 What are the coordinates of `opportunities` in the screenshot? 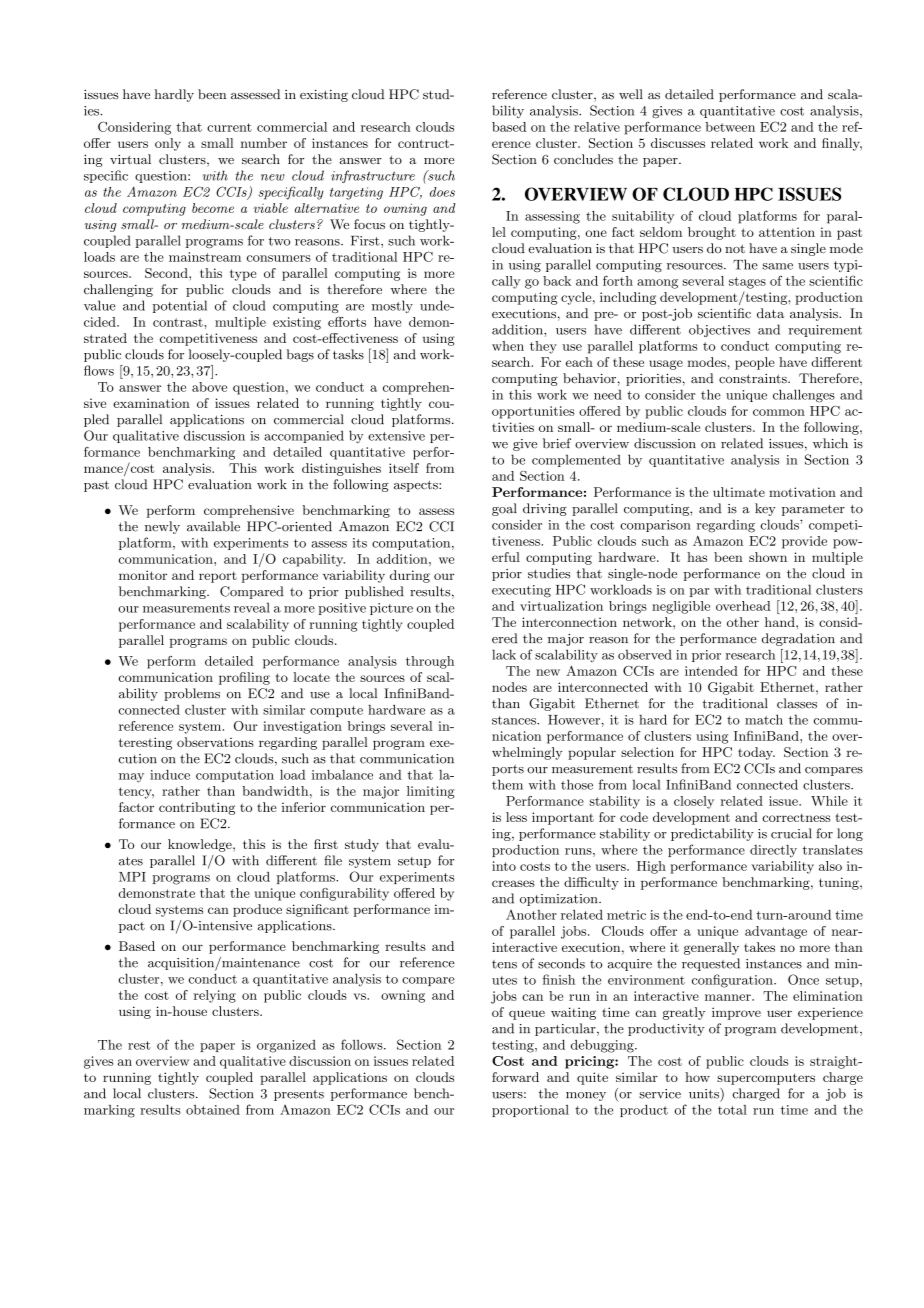 It's located at (533, 412).
